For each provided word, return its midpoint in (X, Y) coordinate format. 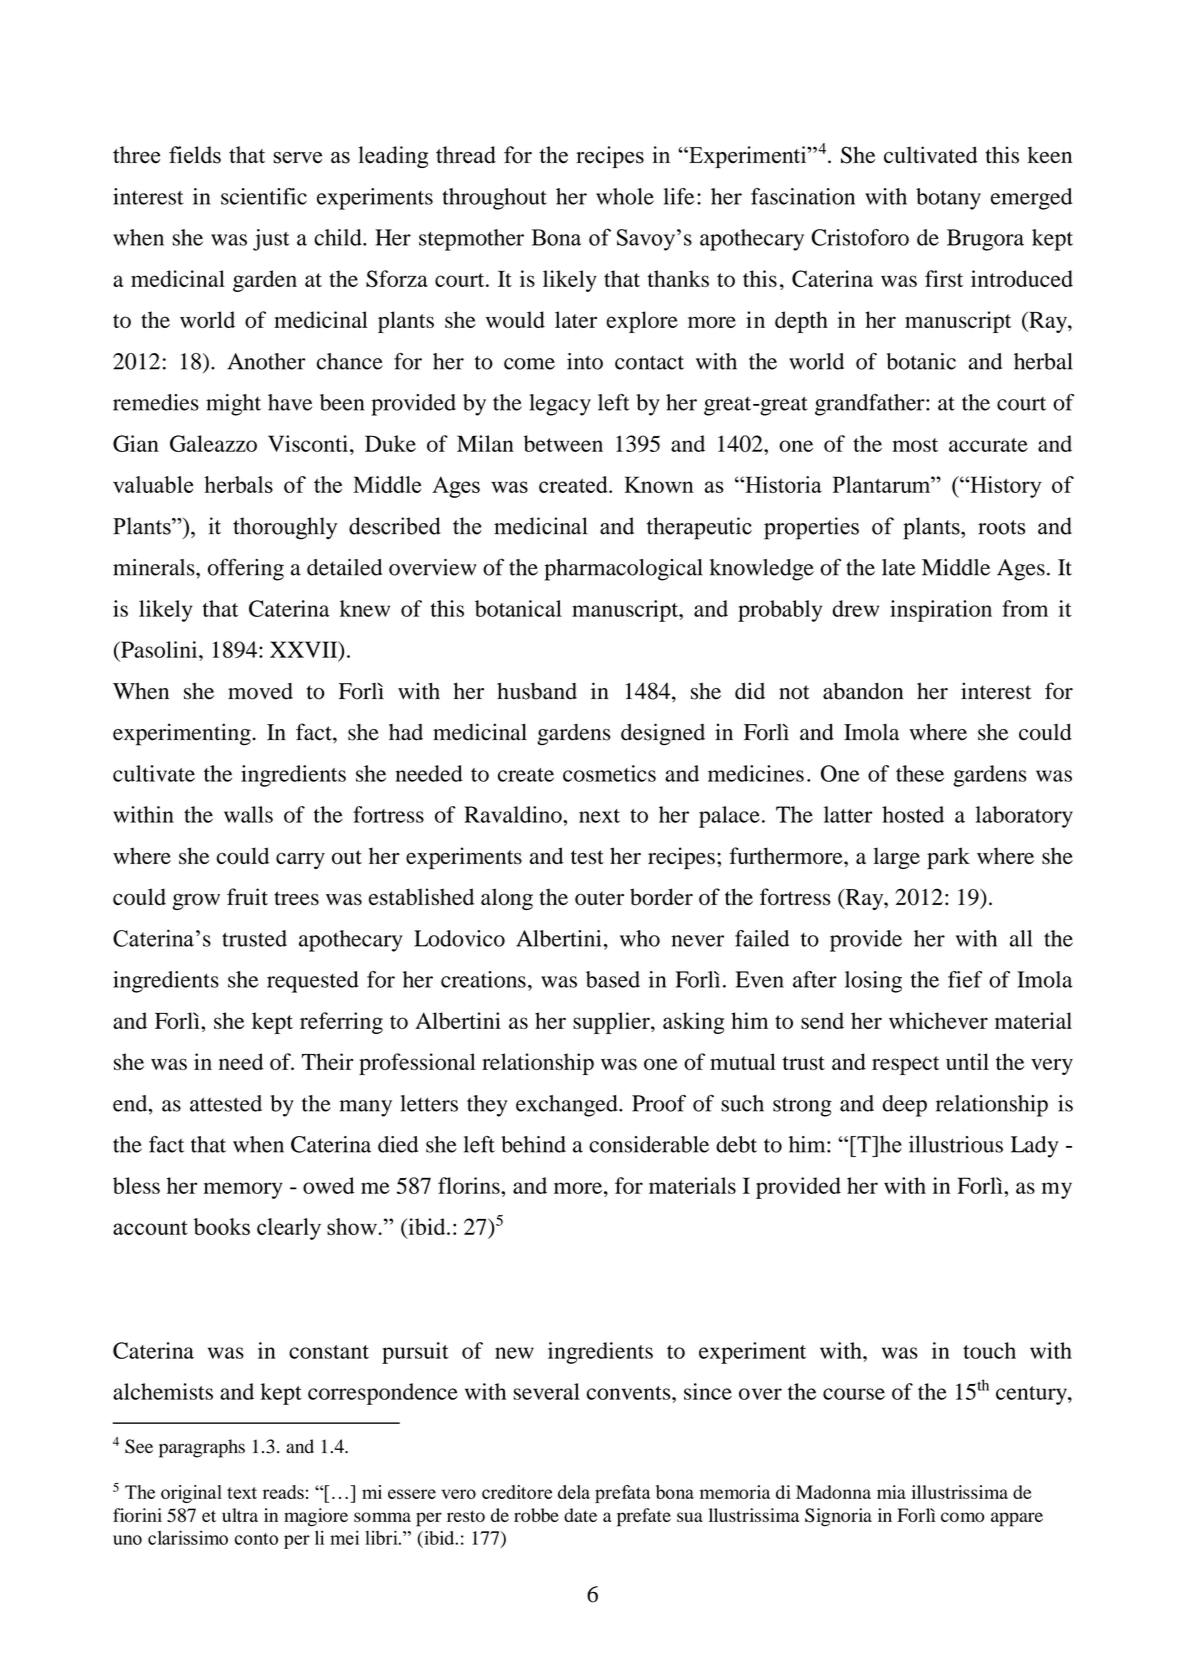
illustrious (956, 1144)
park (948, 858)
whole (625, 196)
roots (1001, 527)
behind (533, 1144)
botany (948, 199)
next (599, 816)
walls (248, 814)
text (242, 1493)
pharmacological (623, 570)
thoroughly (285, 528)
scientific (264, 196)
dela (574, 1492)
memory (243, 1190)
